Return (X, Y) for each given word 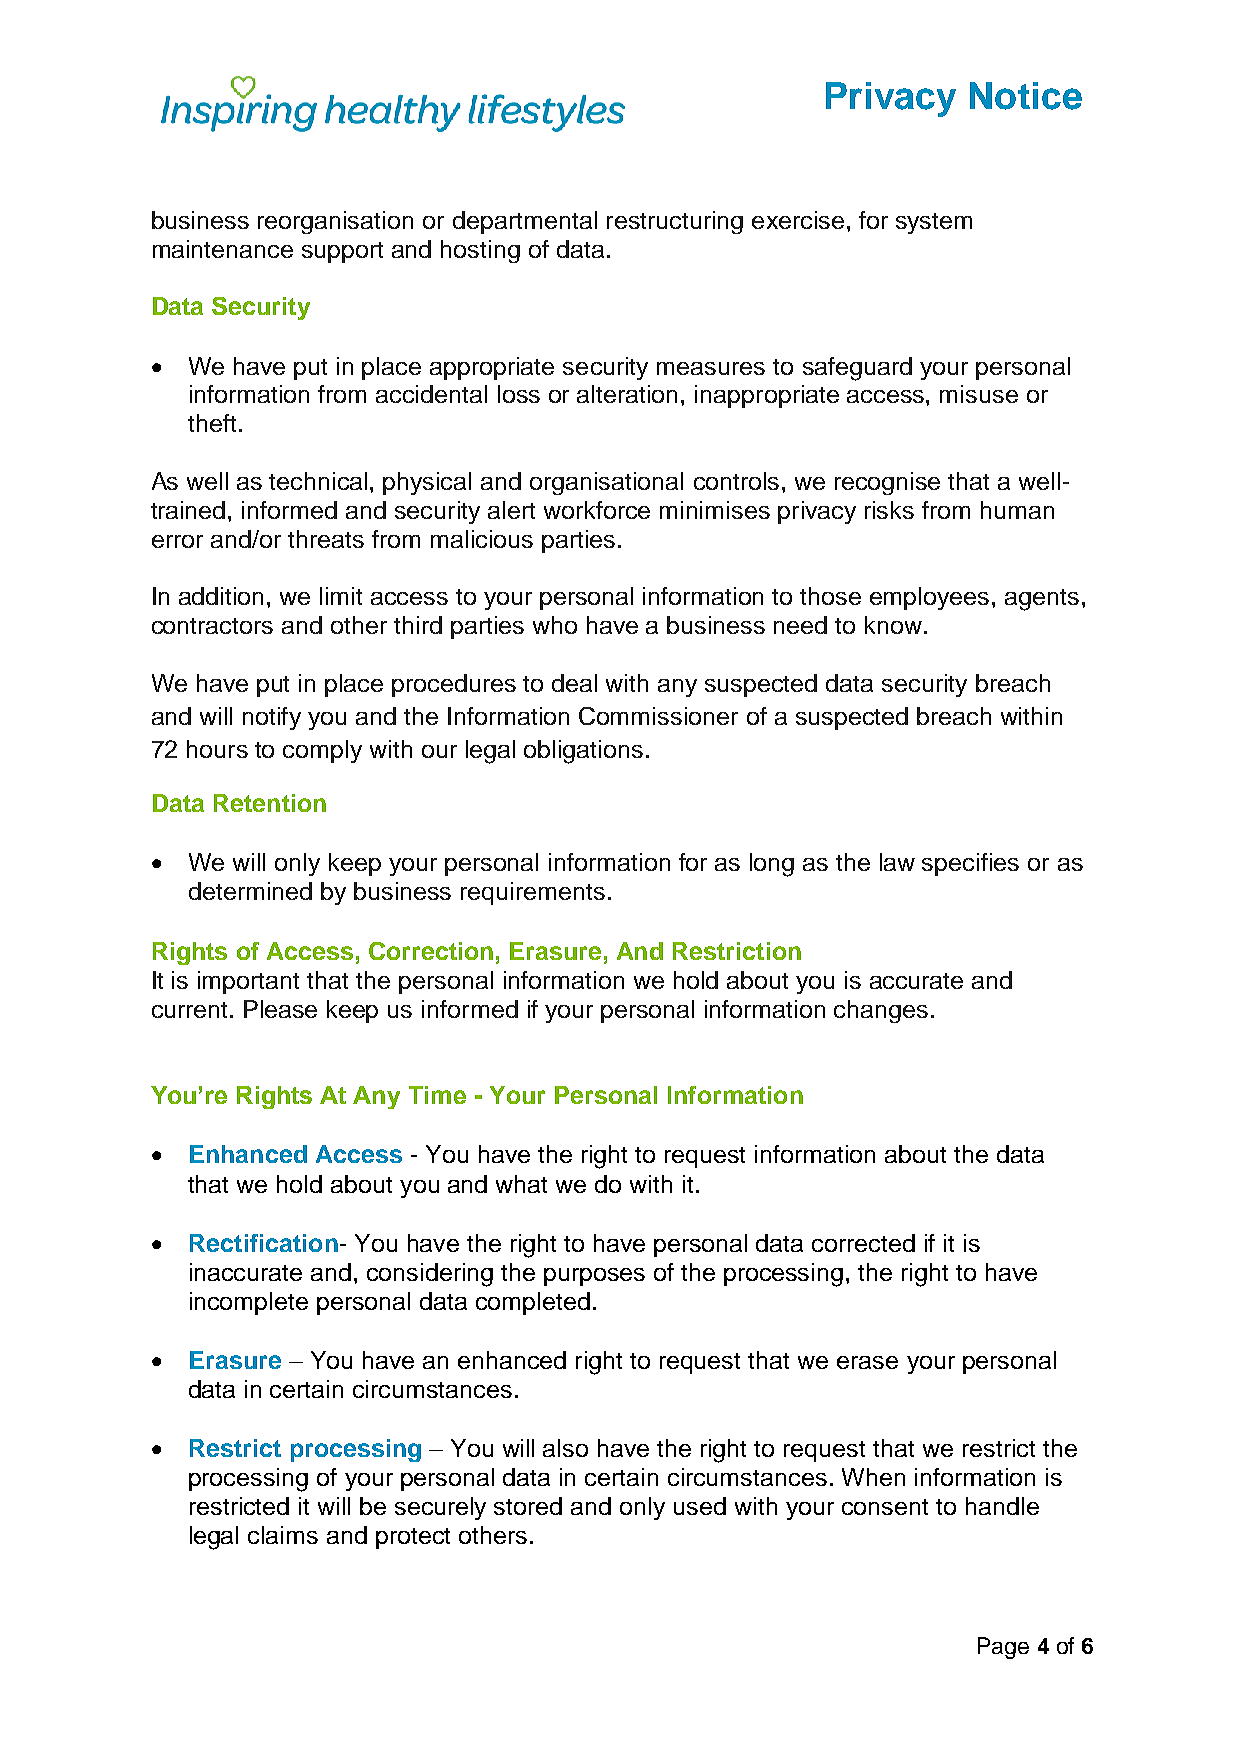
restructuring (675, 222)
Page (1003, 1648)
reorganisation (335, 222)
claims (283, 1535)
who (555, 625)
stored (528, 1506)
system (934, 223)
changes (881, 1011)
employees (929, 598)
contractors (212, 626)
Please (280, 1009)
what (521, 1184)
